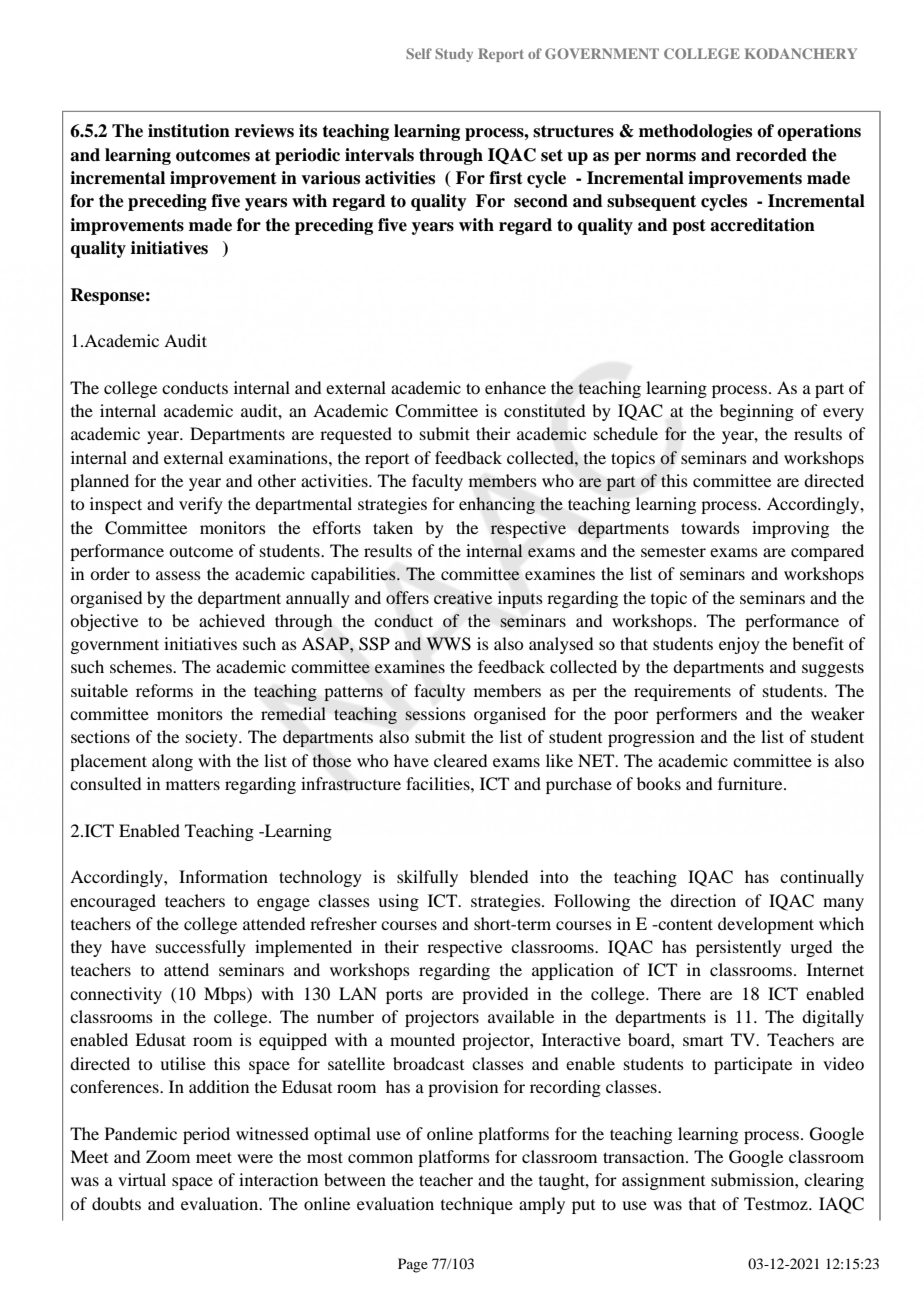 The width and height of the screenshot is (924, 1308). I want to click on enjoy, so click(739, 645).
